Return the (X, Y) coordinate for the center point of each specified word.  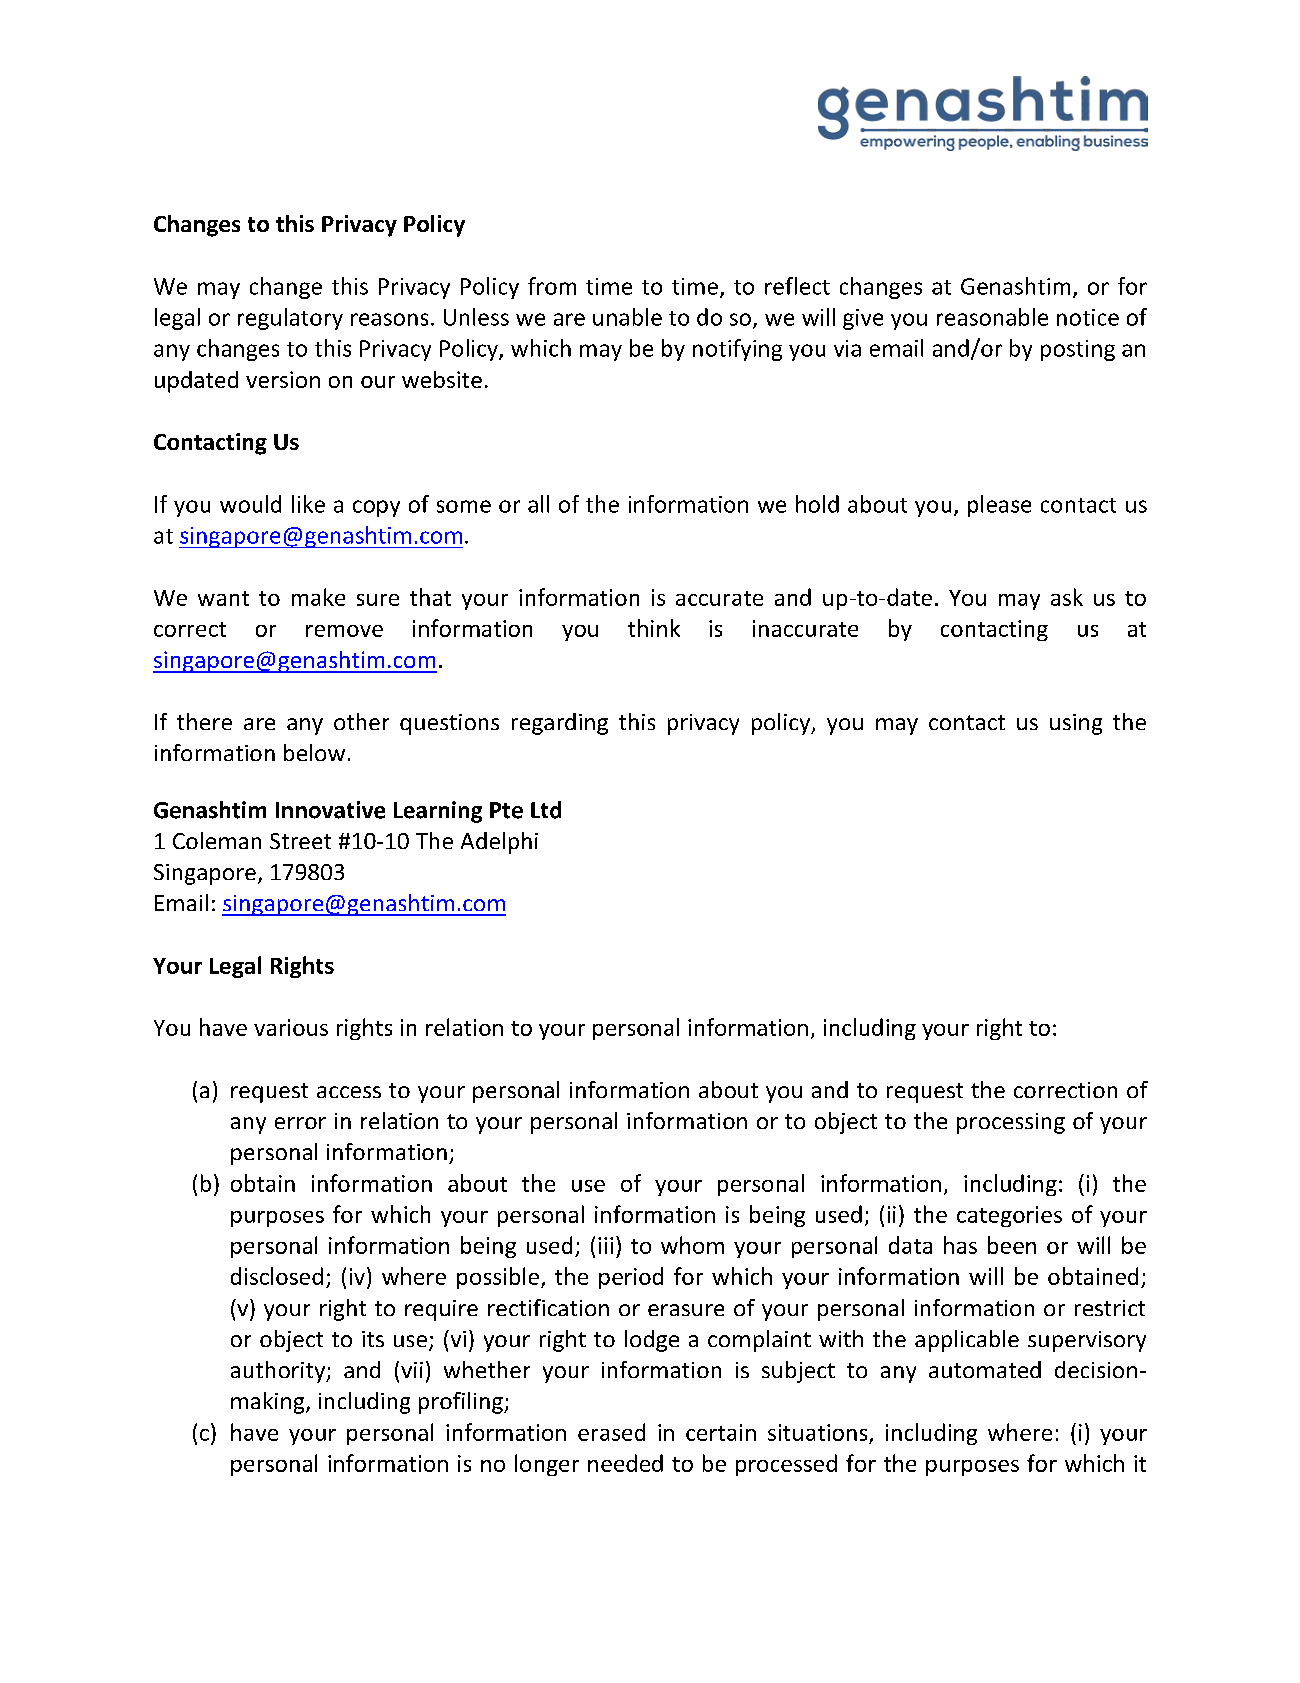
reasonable (992, 317)
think (654, 628)
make (318, 597)
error (300, 1123)
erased (611, 1432)
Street (300, 841)
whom (692, 1245)
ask (1067, 597)
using (1076, 724)
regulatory (290, 319)
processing (1011, 1123)
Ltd (546, 810)
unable (627, 317)
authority (279, 1372)
